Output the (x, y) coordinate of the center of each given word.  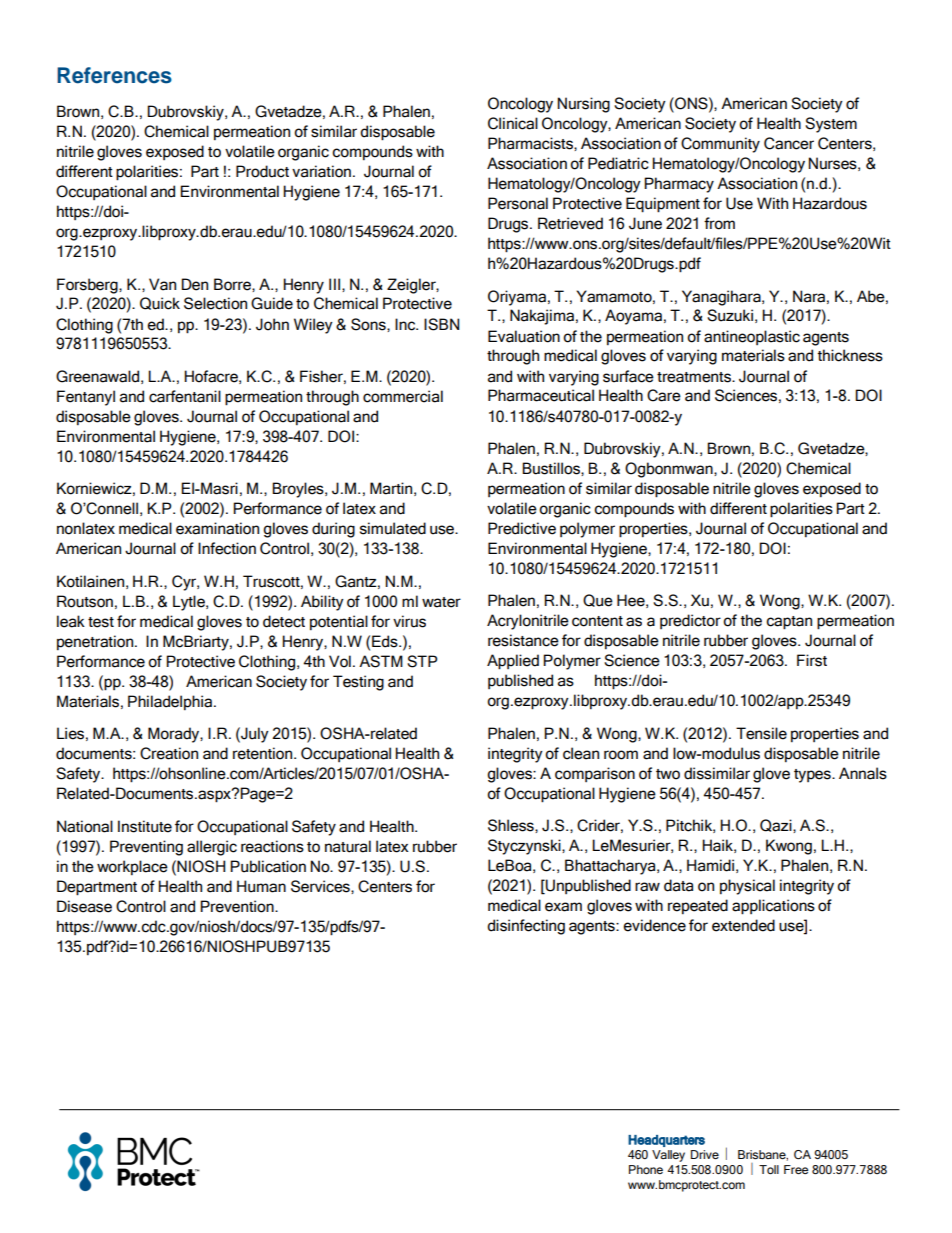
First (812, 660)
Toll (769, 1169)
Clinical (513, 123)
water (441, 602)
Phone (646, 1169)
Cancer (789, 143)
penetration (96, 642)
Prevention (238, 906)
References (114, 75)
